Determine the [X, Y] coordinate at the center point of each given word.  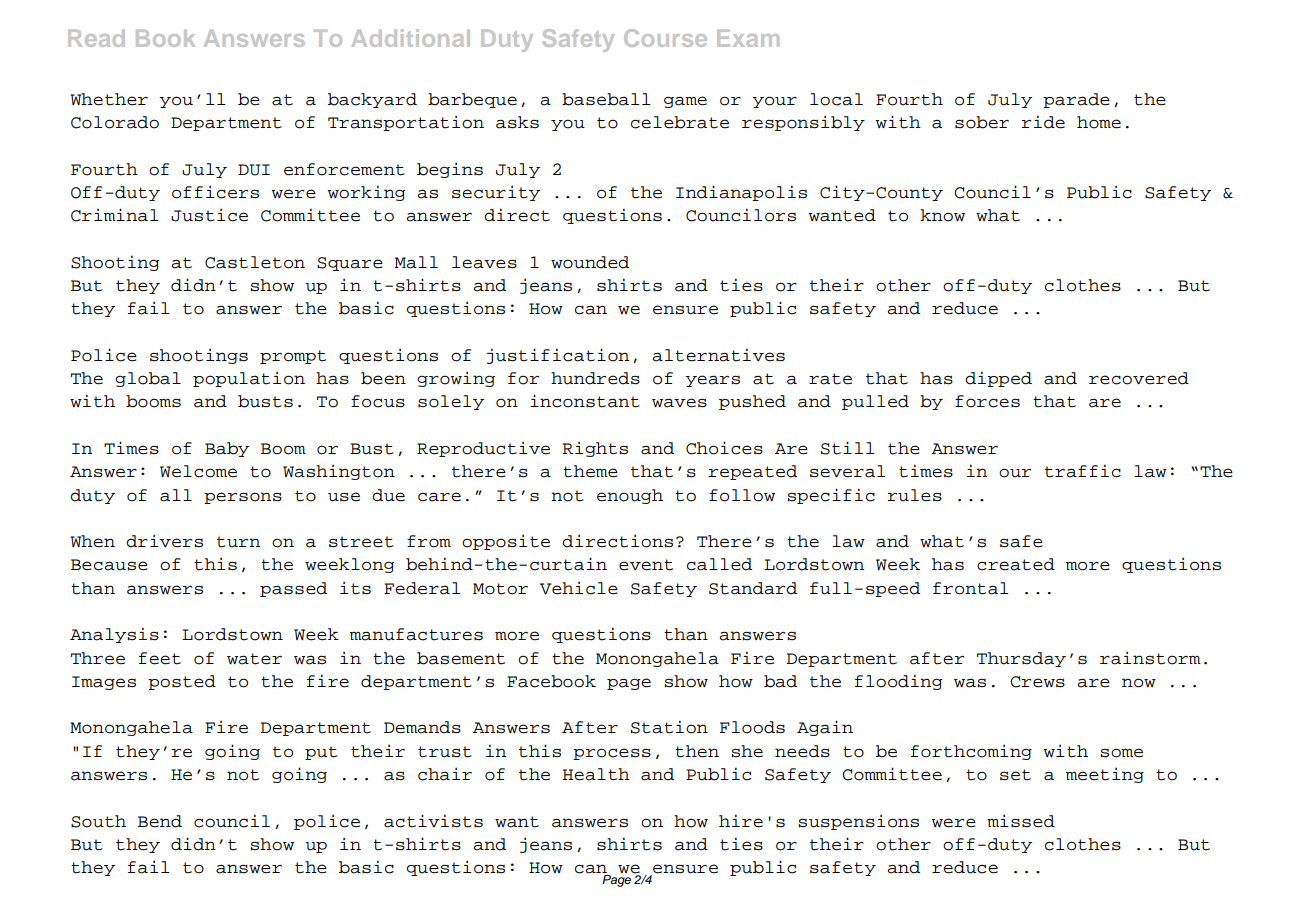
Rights [595, 449]
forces [987, 401]
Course [665, 38]
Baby [227, 449]
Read [96, 38]
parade [1076, 100]
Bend [160, 821]
